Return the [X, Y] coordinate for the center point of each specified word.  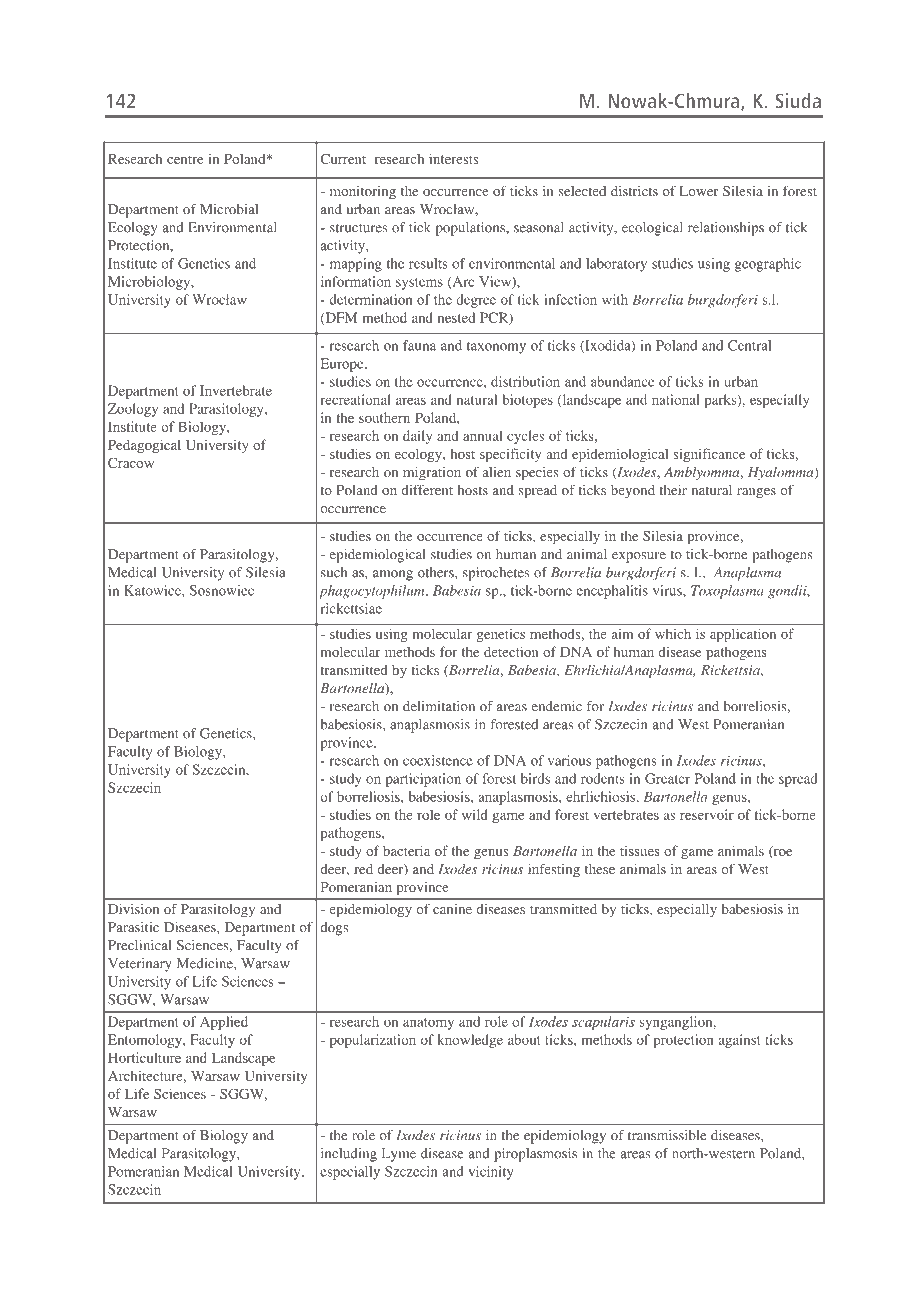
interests [453, 158]
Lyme [399, 1155]
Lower [699, 191]
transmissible [667, 1135]
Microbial [229, 209]
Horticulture [144, 1057]
